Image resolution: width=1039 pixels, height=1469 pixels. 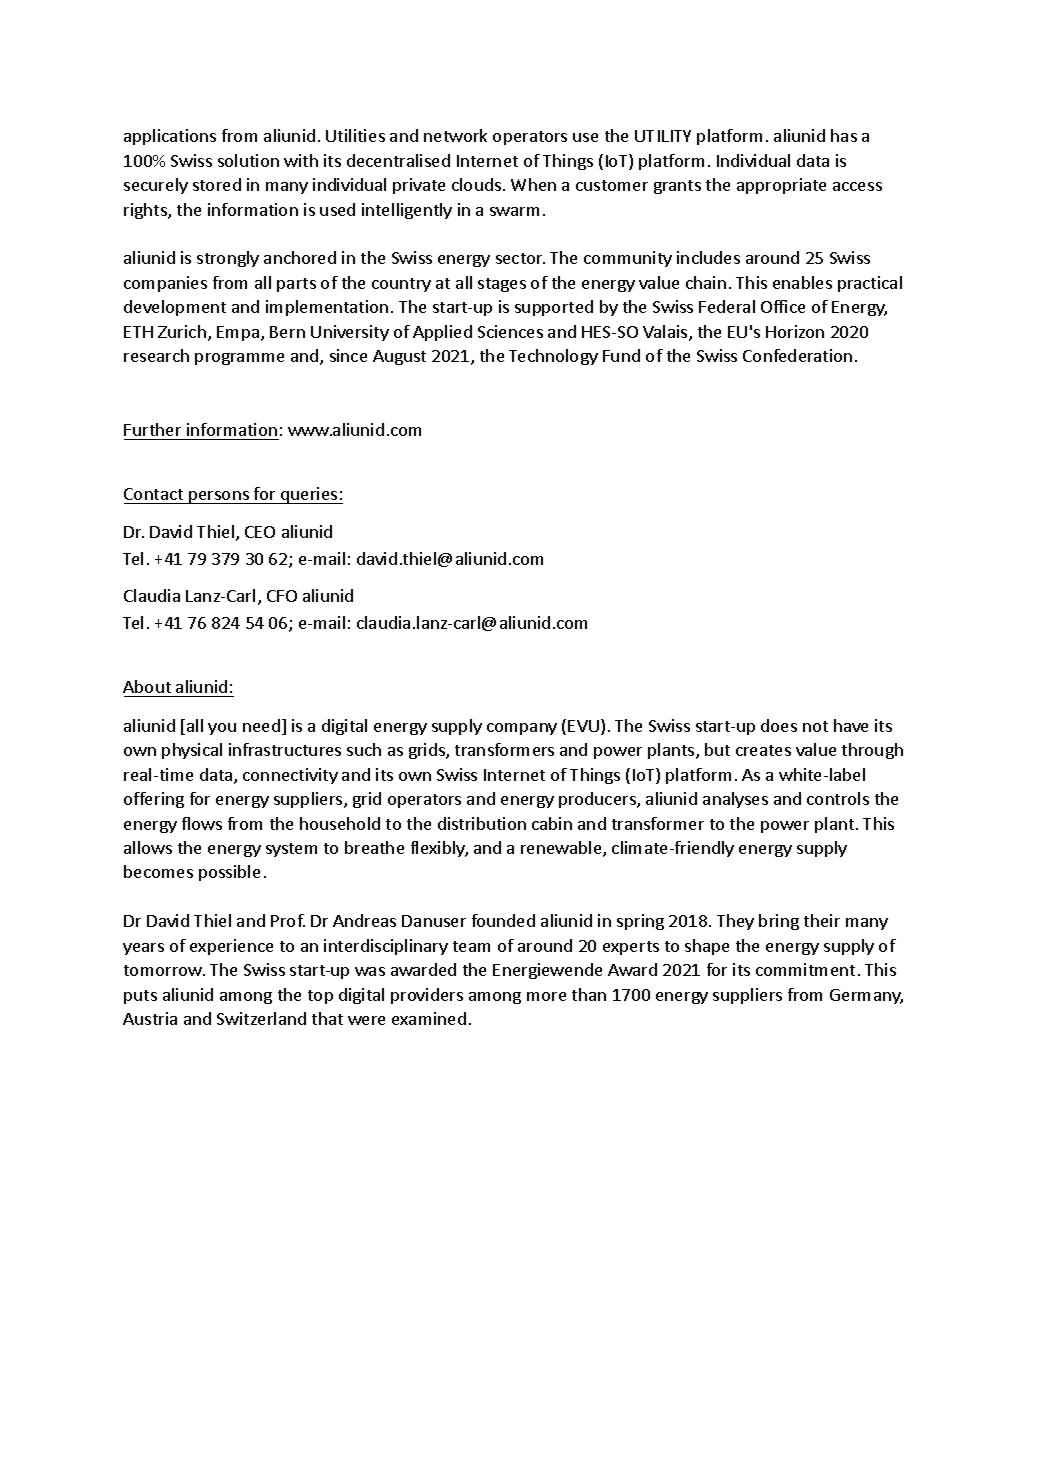 What do you see at coordinates (546, 996) in the document?
I see `more` at bounding box center [546, 996].
